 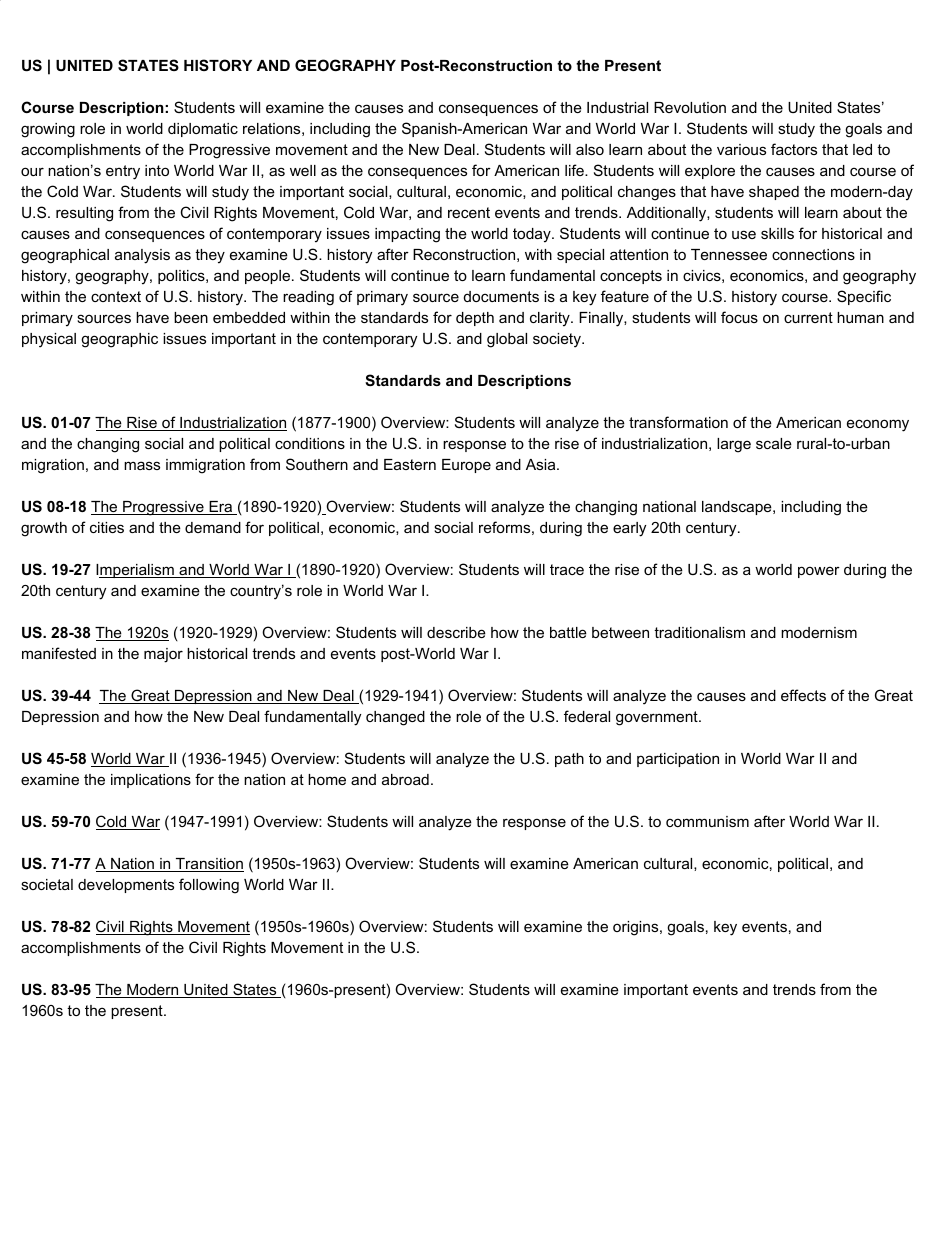 I want to click on origins, so click(x=637, y=928).
